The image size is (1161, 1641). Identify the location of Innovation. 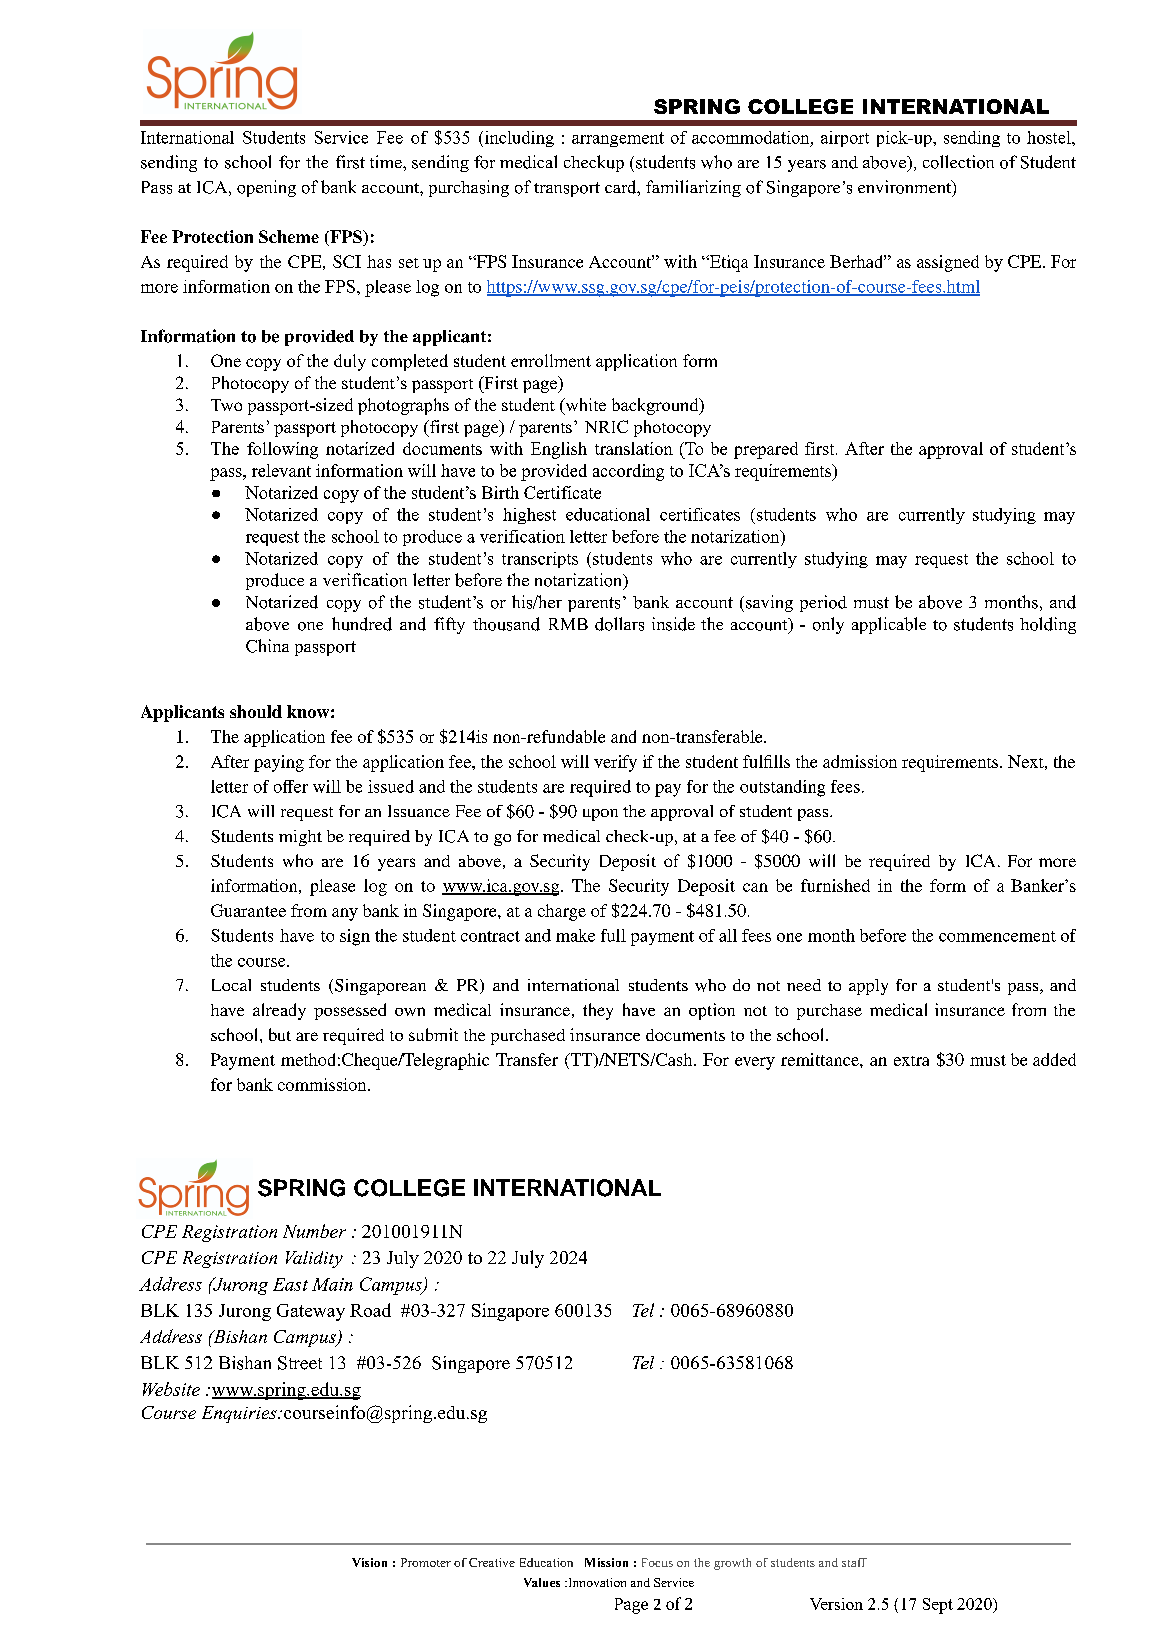
(596, 1582).
